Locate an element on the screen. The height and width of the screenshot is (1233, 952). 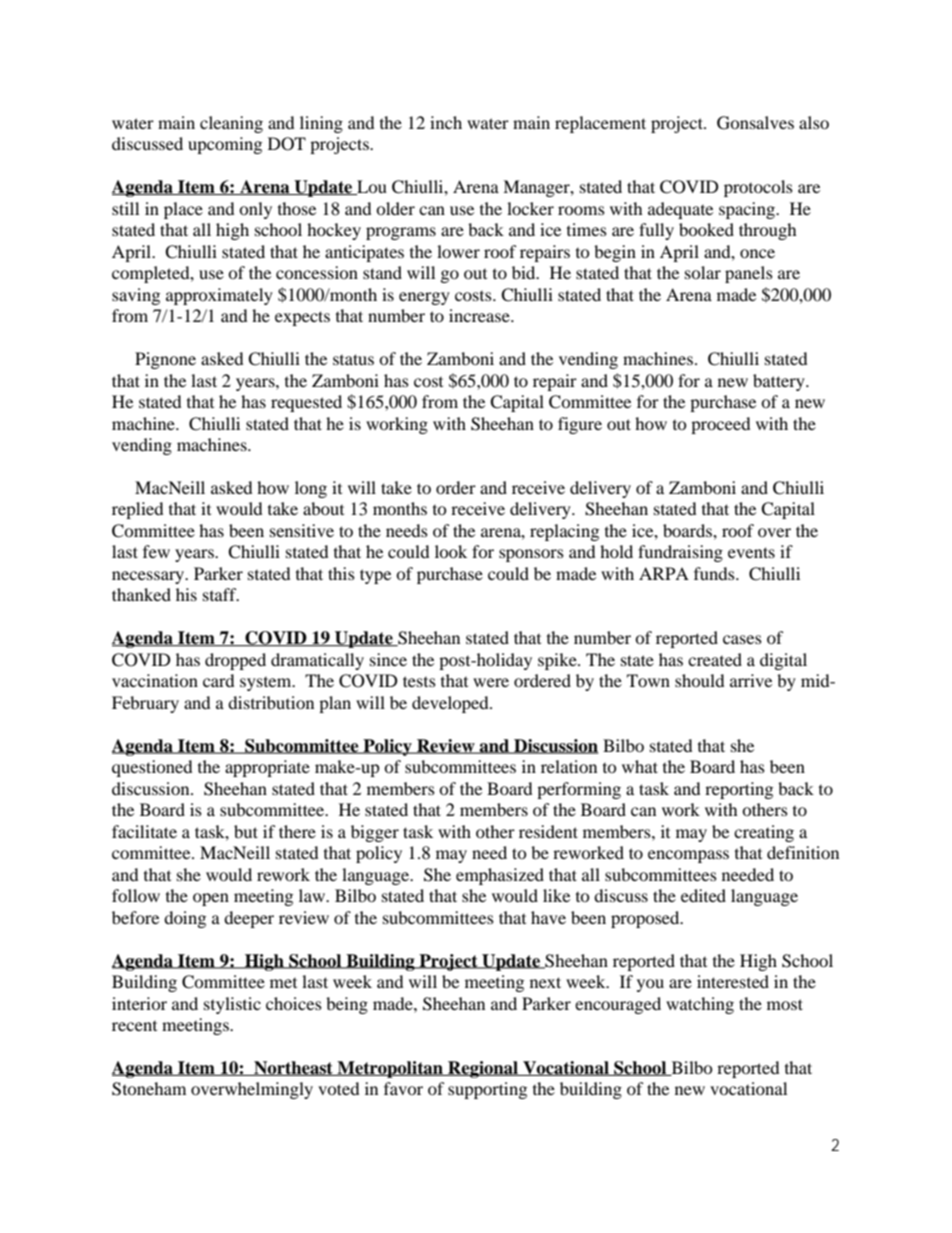
inch is located at coordinates (446, 122).
